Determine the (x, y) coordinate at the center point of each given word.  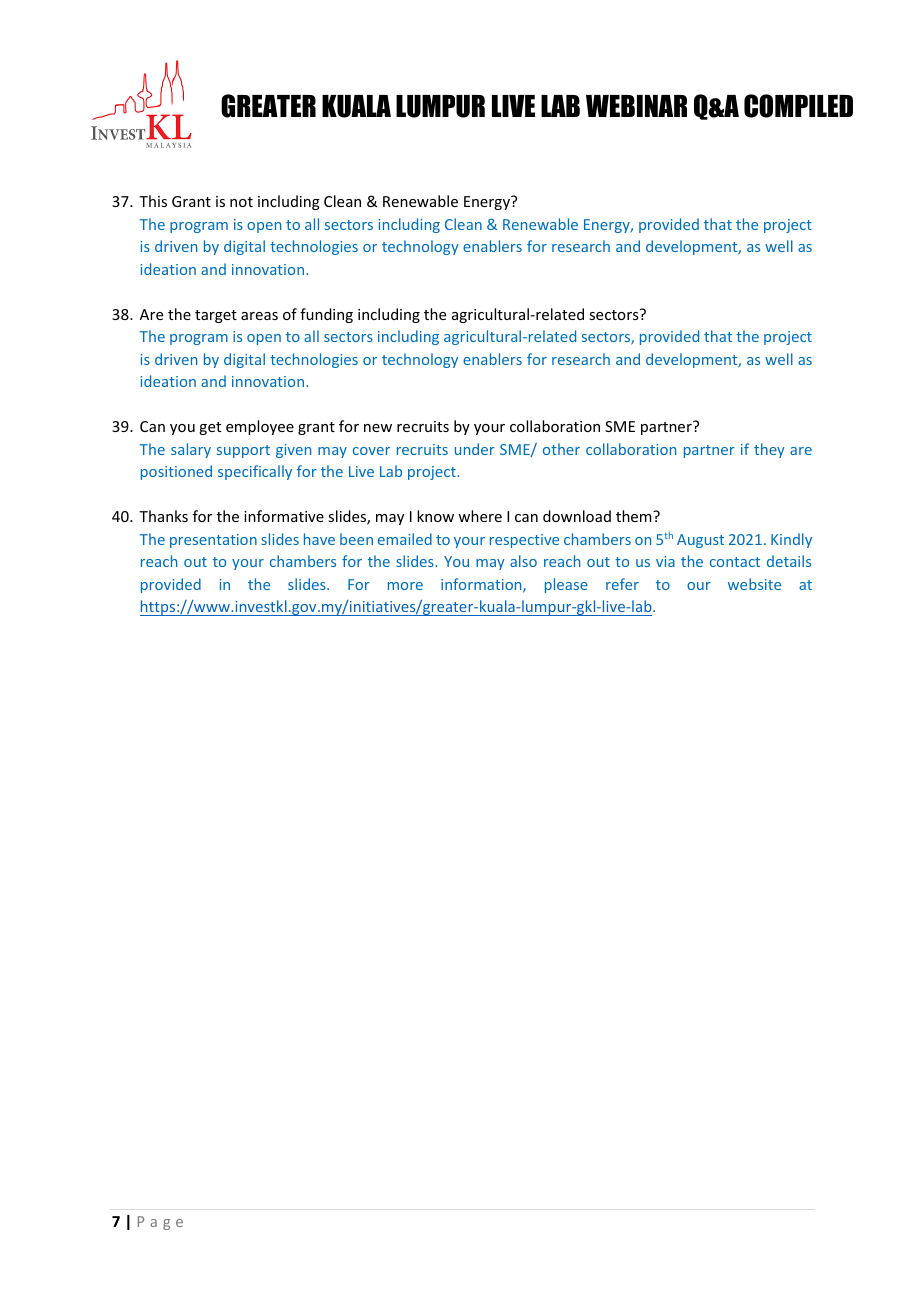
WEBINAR (636, 106)
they (769, 450)
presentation (213, 541)
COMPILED (798, 106)
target (216, 316)
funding (326, 315)
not (241, 202)
